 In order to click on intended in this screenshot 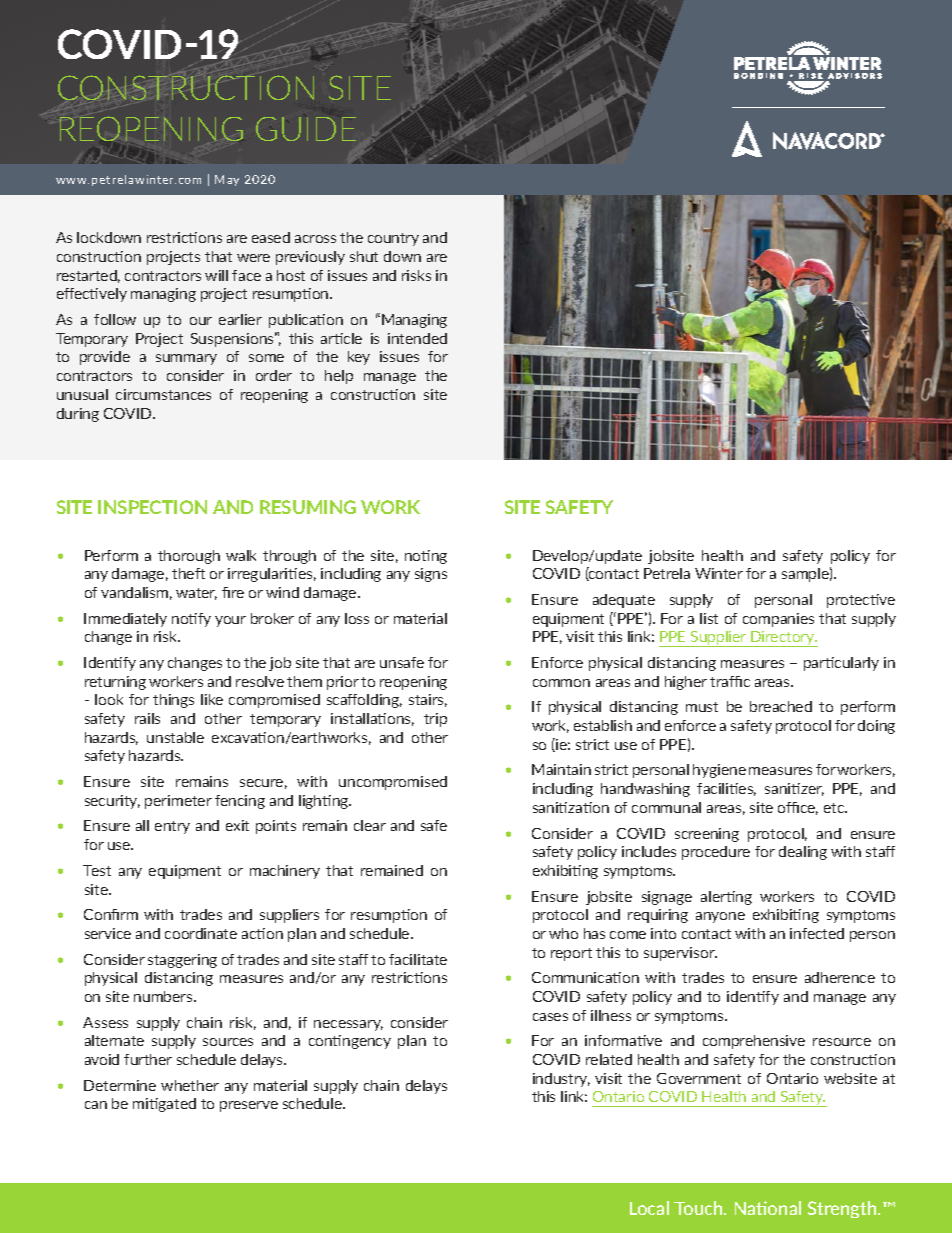, I will do `click(417, 338)`.
